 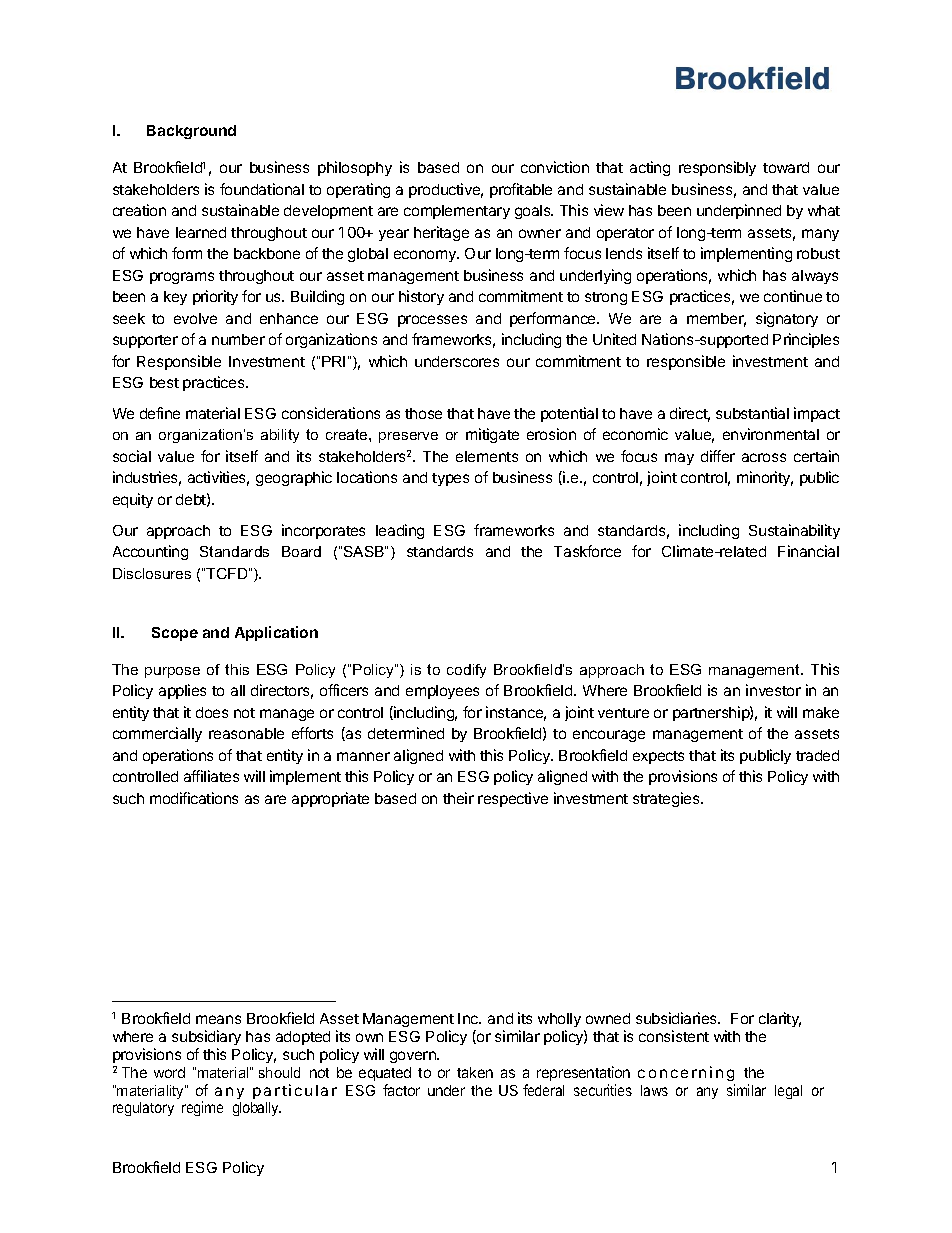 I want to click on best, so click(x=164, y=382).
